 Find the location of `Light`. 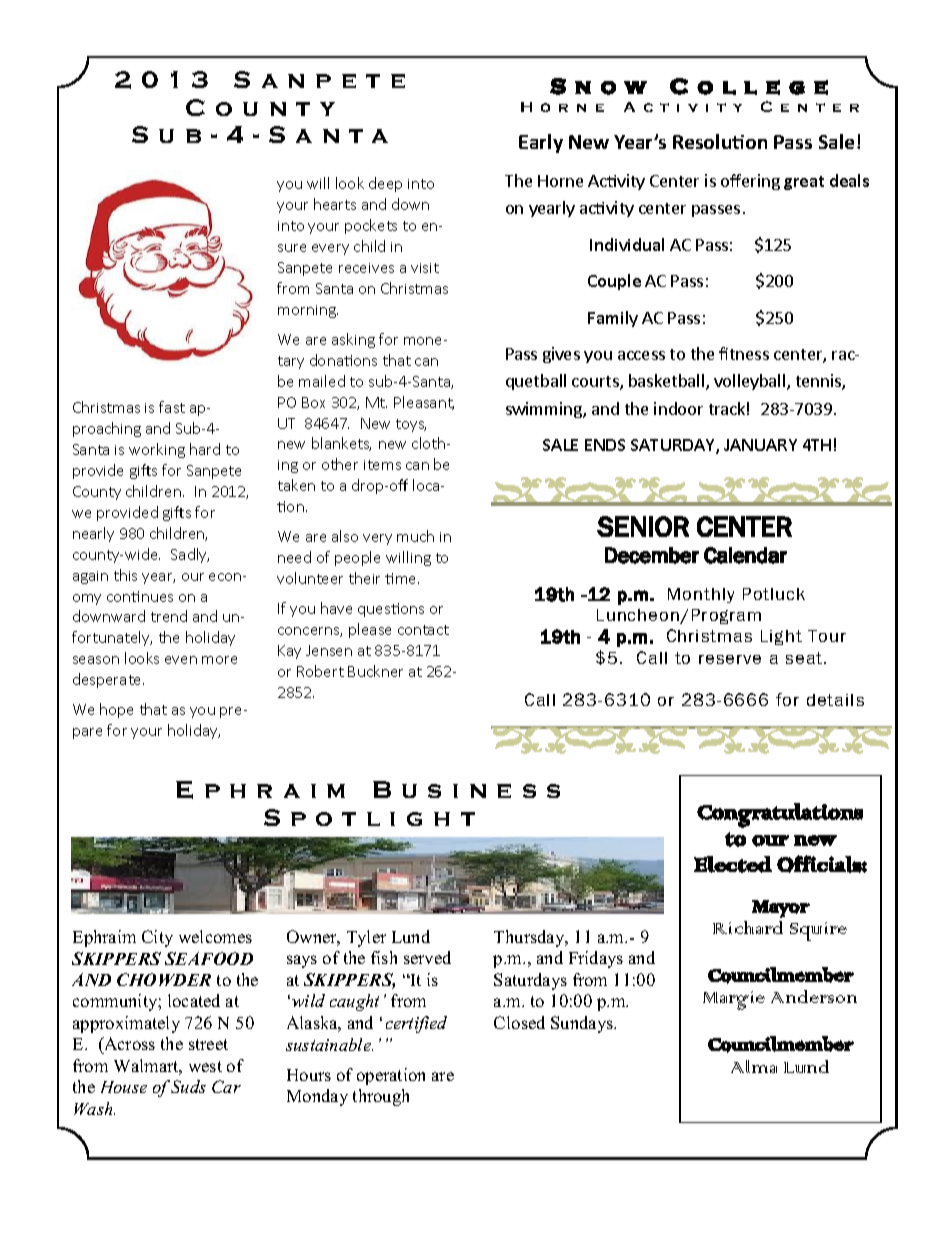

Light is located at coordinates (781, 637).
